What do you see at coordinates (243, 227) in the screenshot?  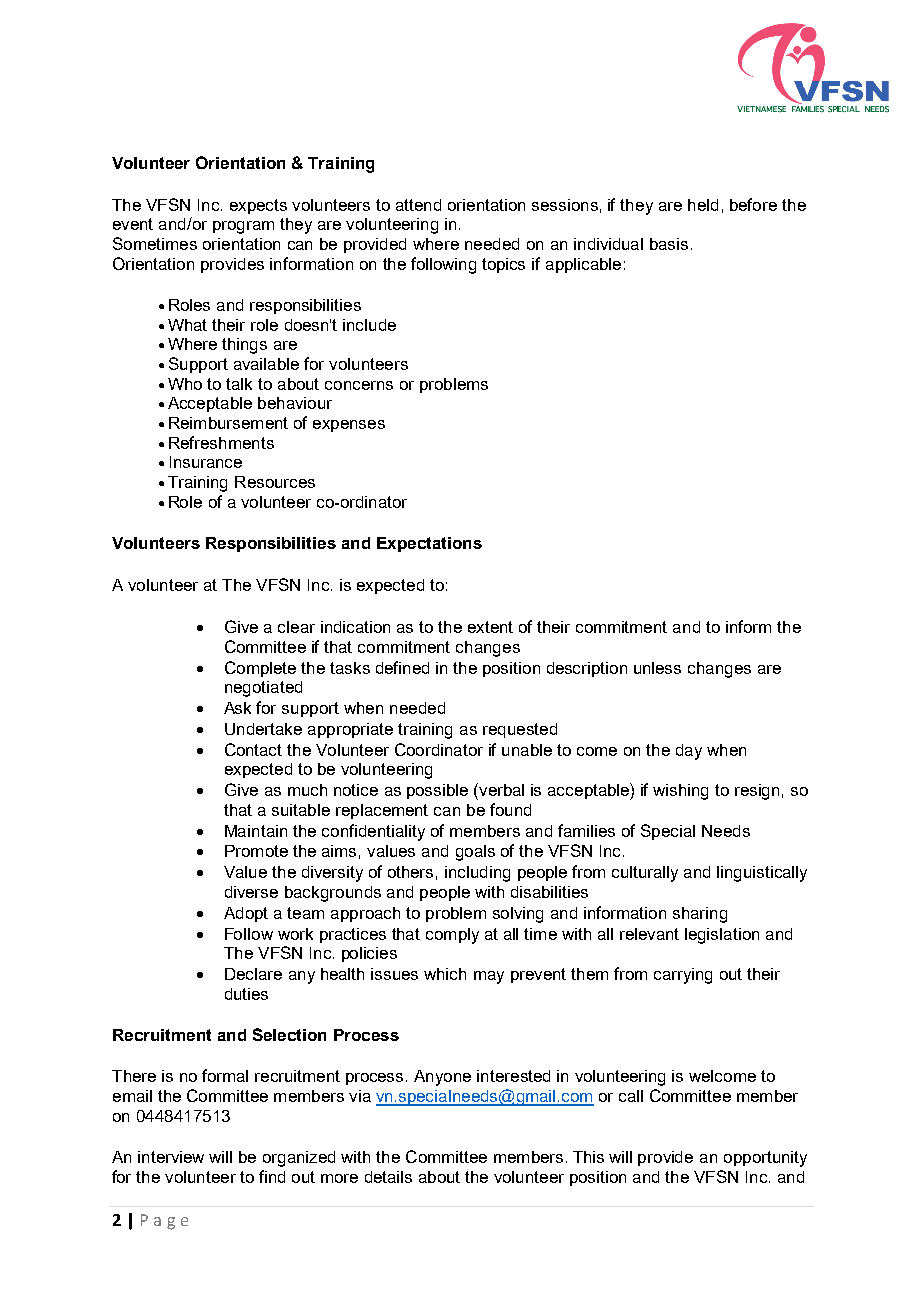 I see `program` at bounding box center [243, 227].
